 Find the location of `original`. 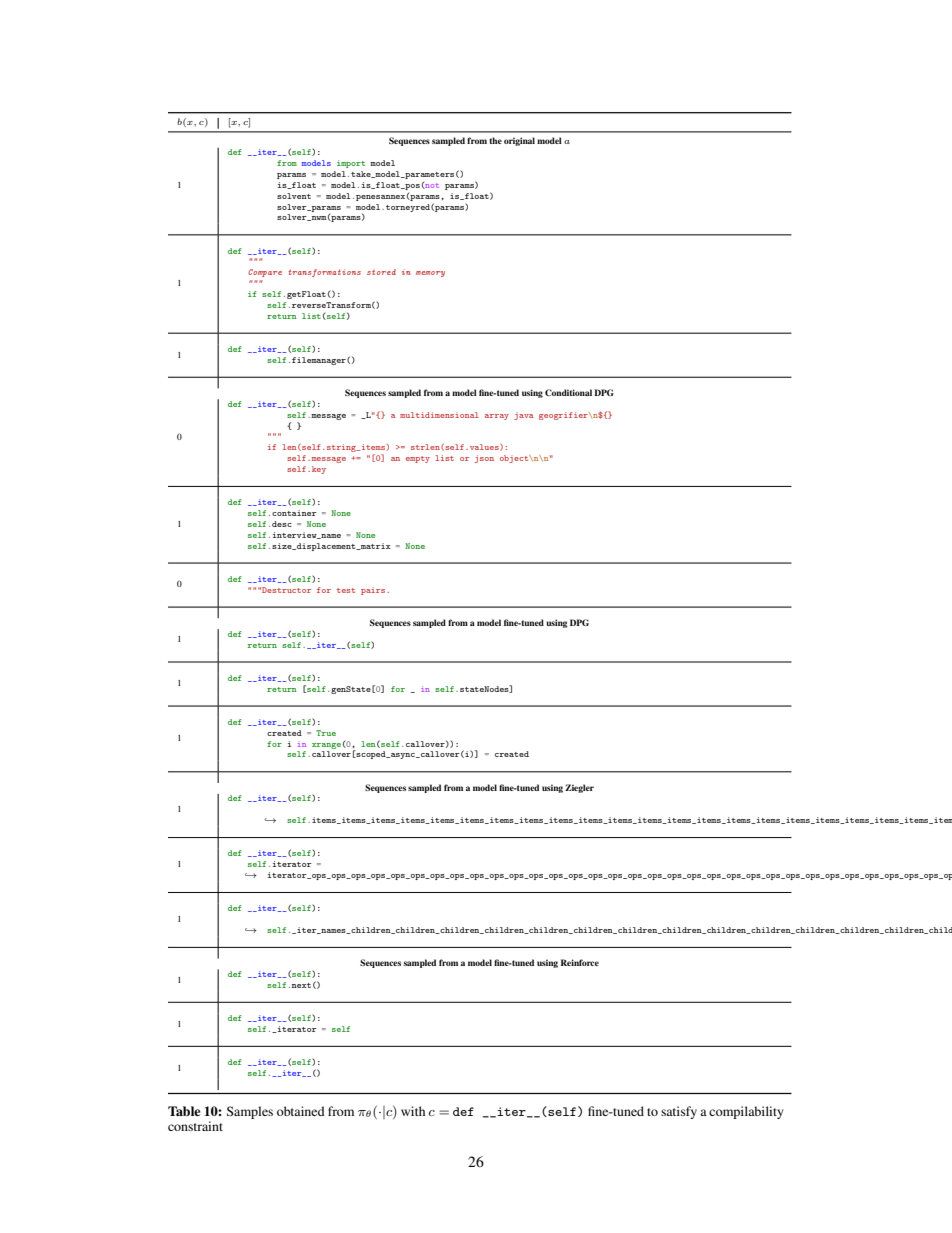

original is located at coordinates (519, 141).
